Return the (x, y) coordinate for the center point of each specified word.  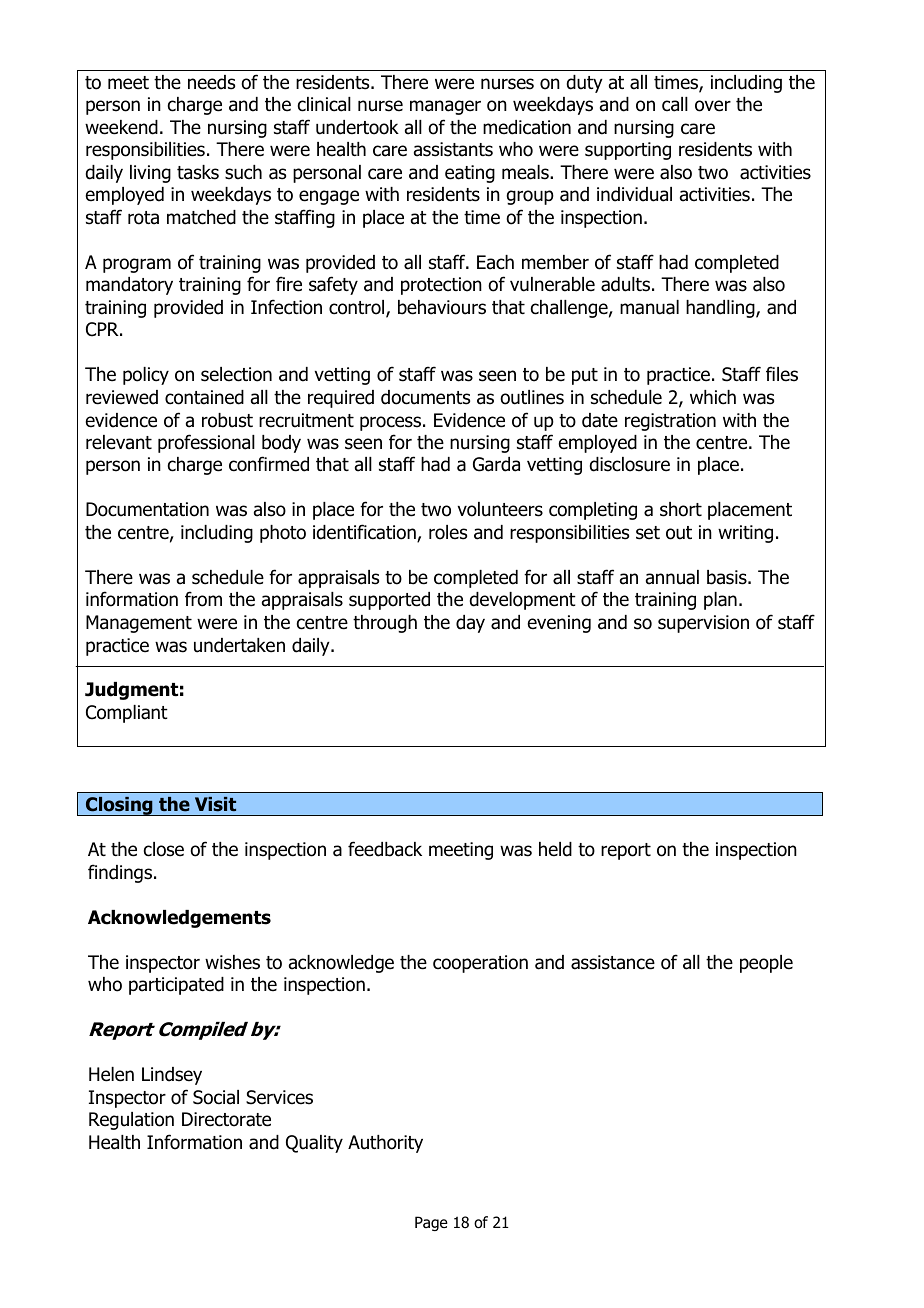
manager (445, 107)
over (713, 106)
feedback (385, 849)
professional (206, 443)
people (766, 964)
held (555, 849)
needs (211, 82)
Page (431, 1223)
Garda (496, 464)
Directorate (226, 1119)
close (164, 849)
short (681, 509)
